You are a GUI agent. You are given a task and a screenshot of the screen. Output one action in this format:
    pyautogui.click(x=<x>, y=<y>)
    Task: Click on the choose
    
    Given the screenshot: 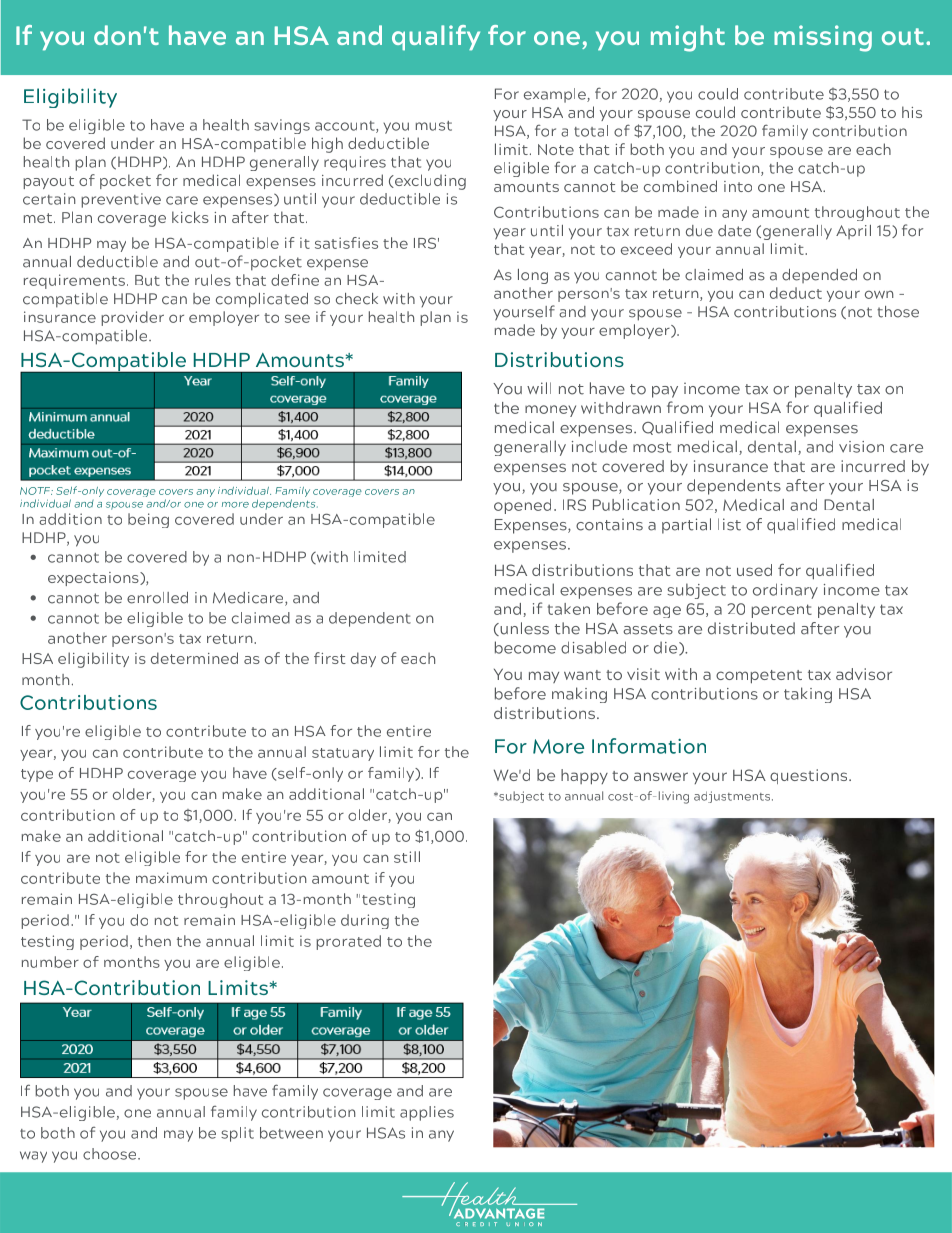 What is the action you would take?
    pyautogui.click(x=111, y=1154)
